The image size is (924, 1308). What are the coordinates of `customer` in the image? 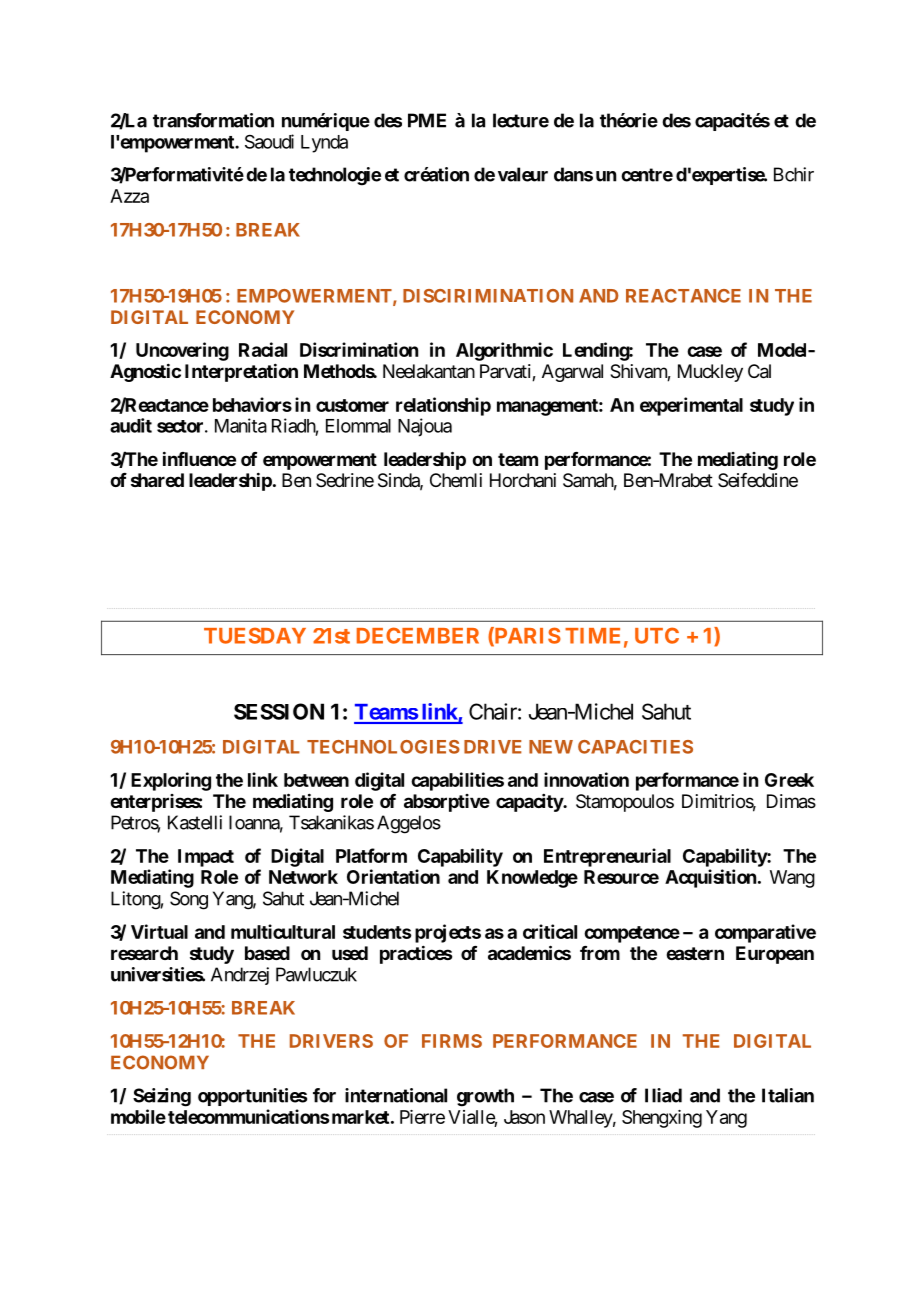 It's located at (352, 405).
